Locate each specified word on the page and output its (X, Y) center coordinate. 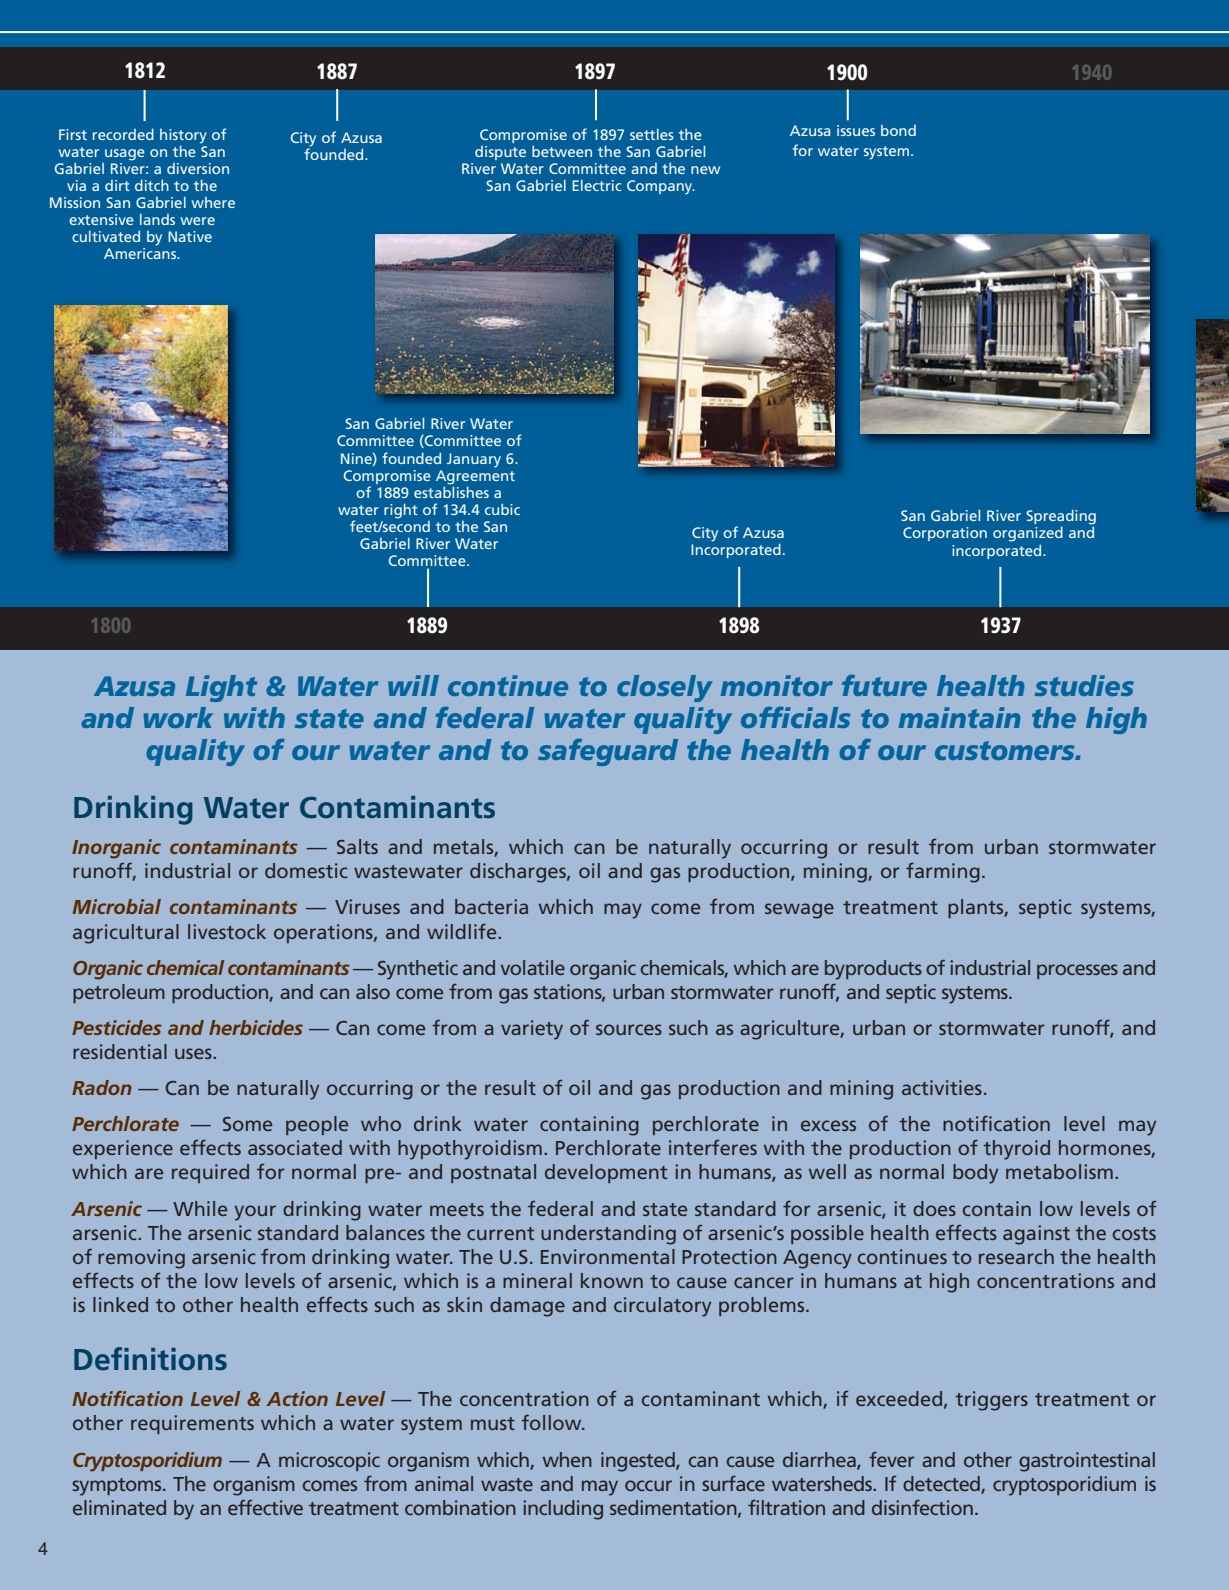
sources (629, 1029)
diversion (198, 168)
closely (664, 688)
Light (221, 688)
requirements (192, 1424)
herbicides (256, 1027)
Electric (597, 185)
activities (942, 1087)
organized (1028, 534)
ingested (639, 1462)
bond (898, 130)
